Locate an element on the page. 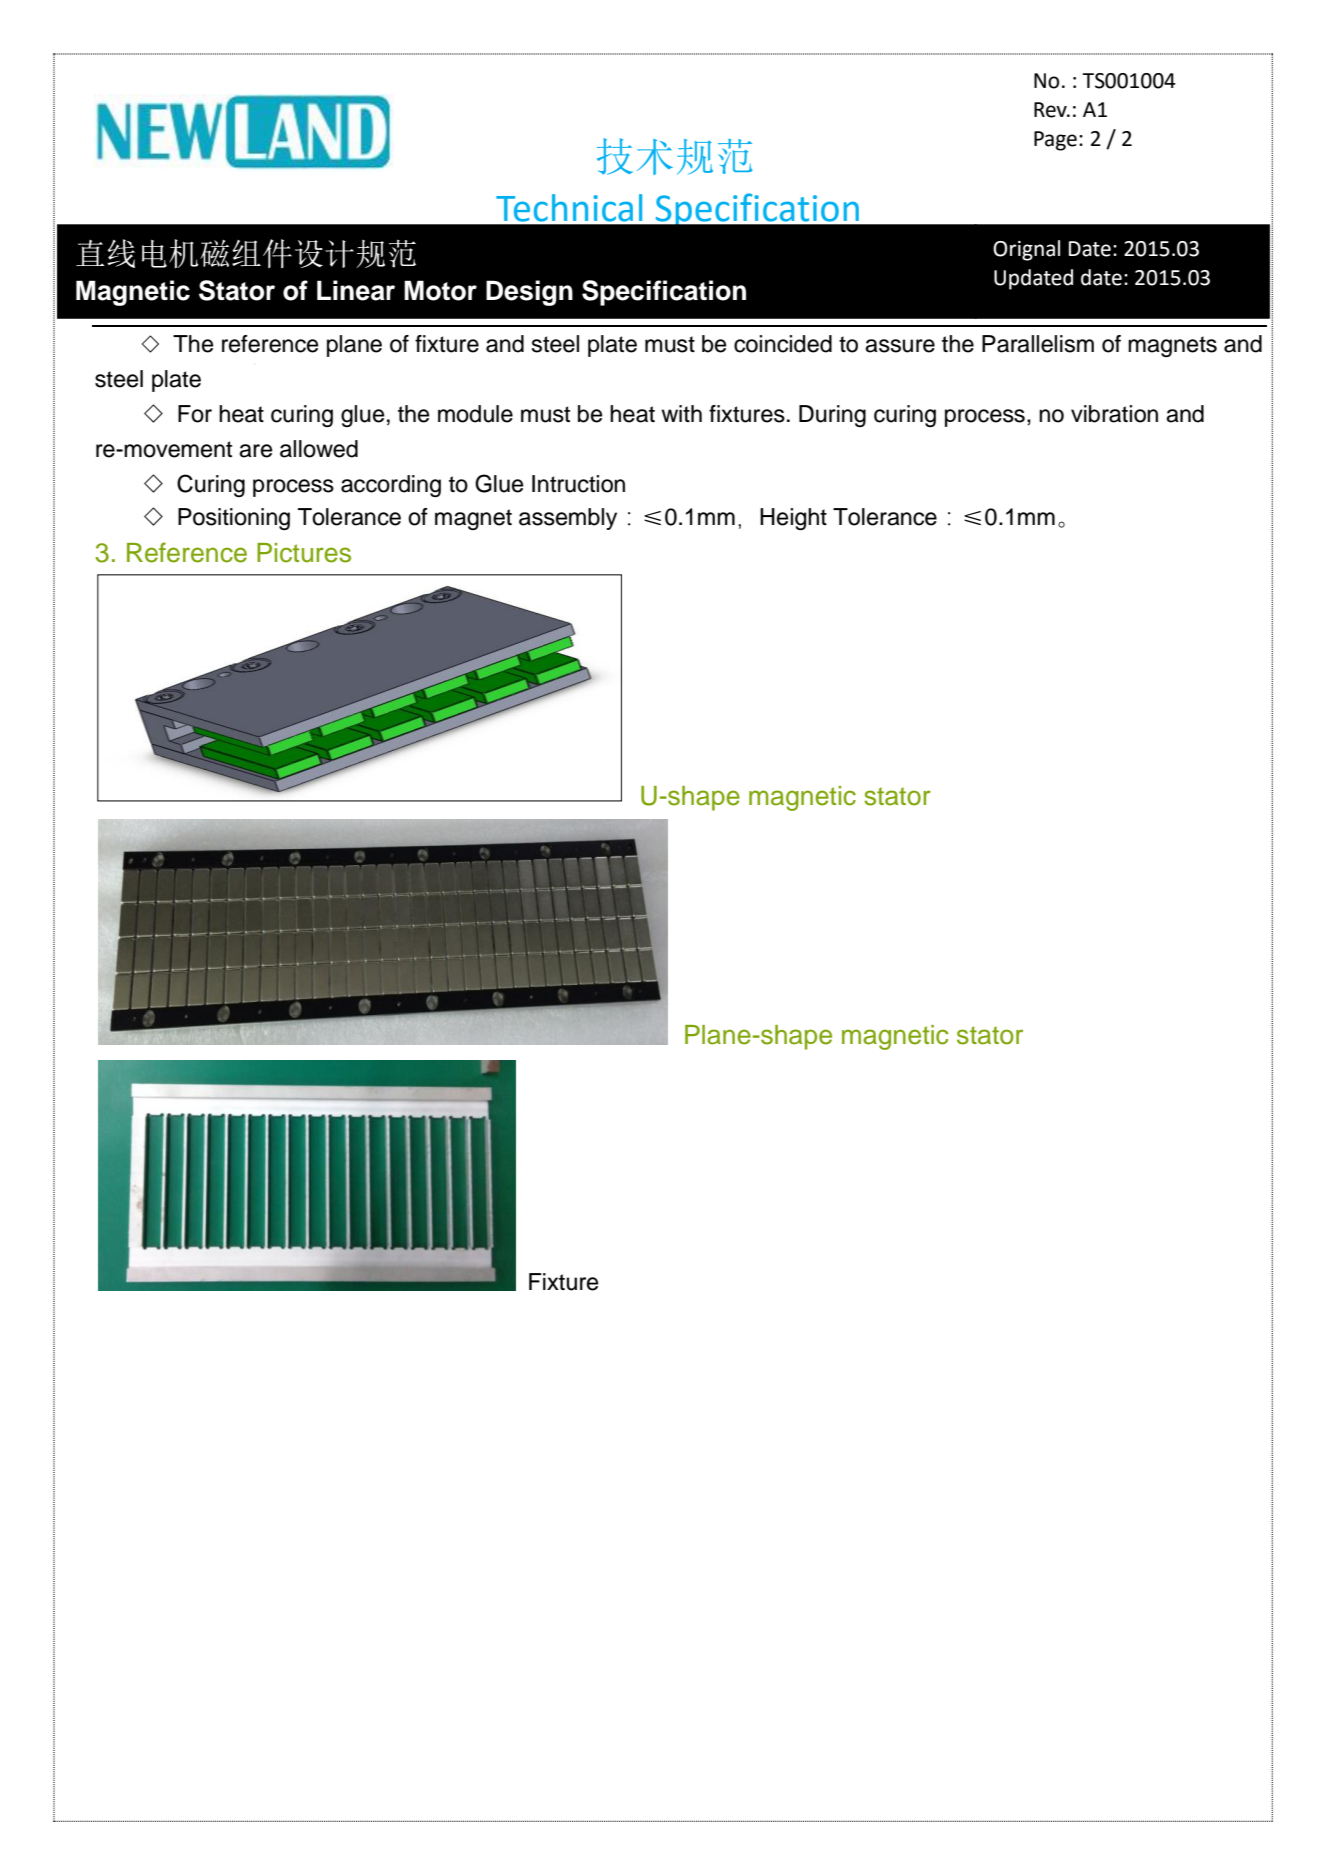 The image size is (1326, 1875). Parallelism is located at coordinates (1038, 344).
